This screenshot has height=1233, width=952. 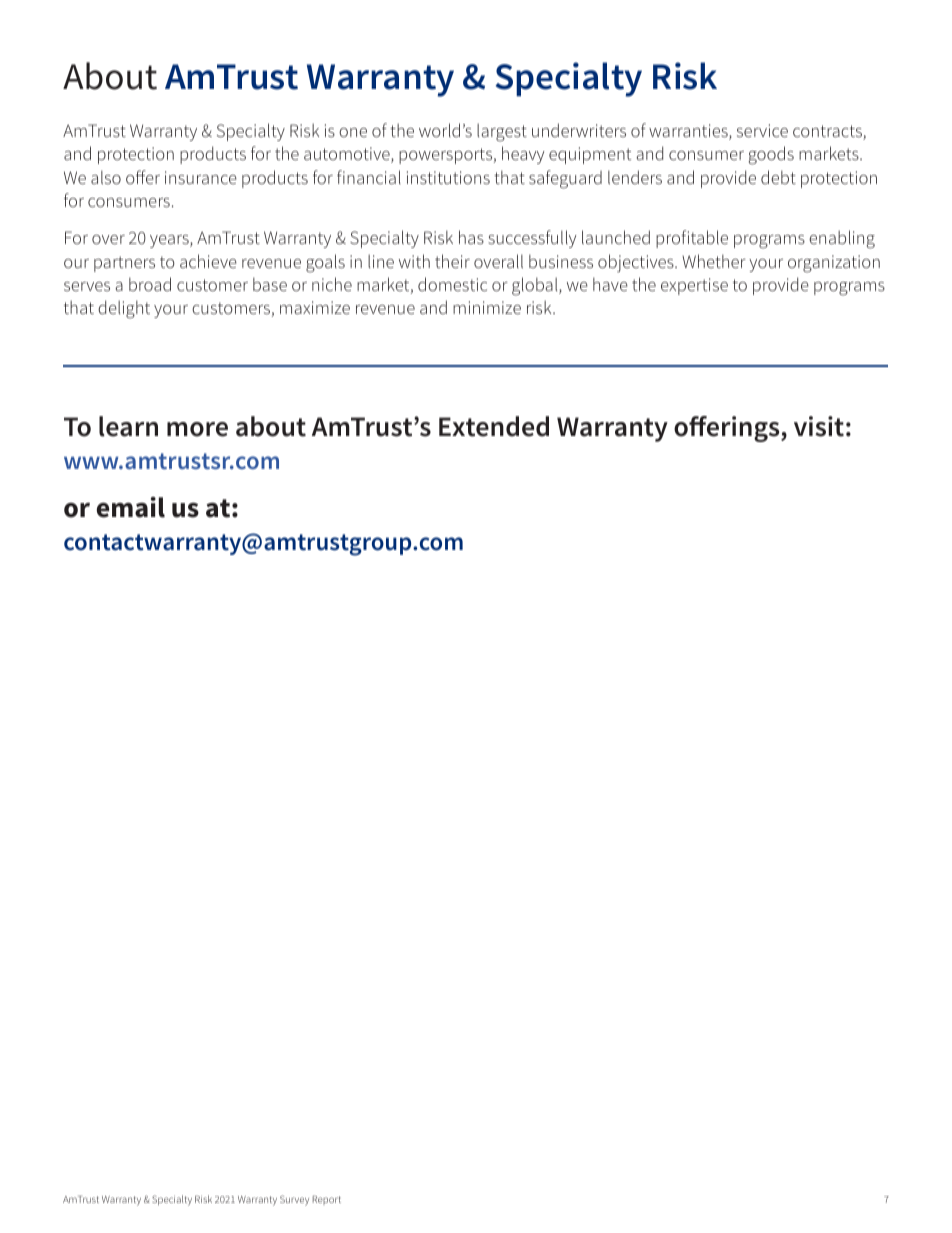 What do you see at coordinates (448, 177) in the screenshot?
I see `institutions` at bounding box center [448, 177].
